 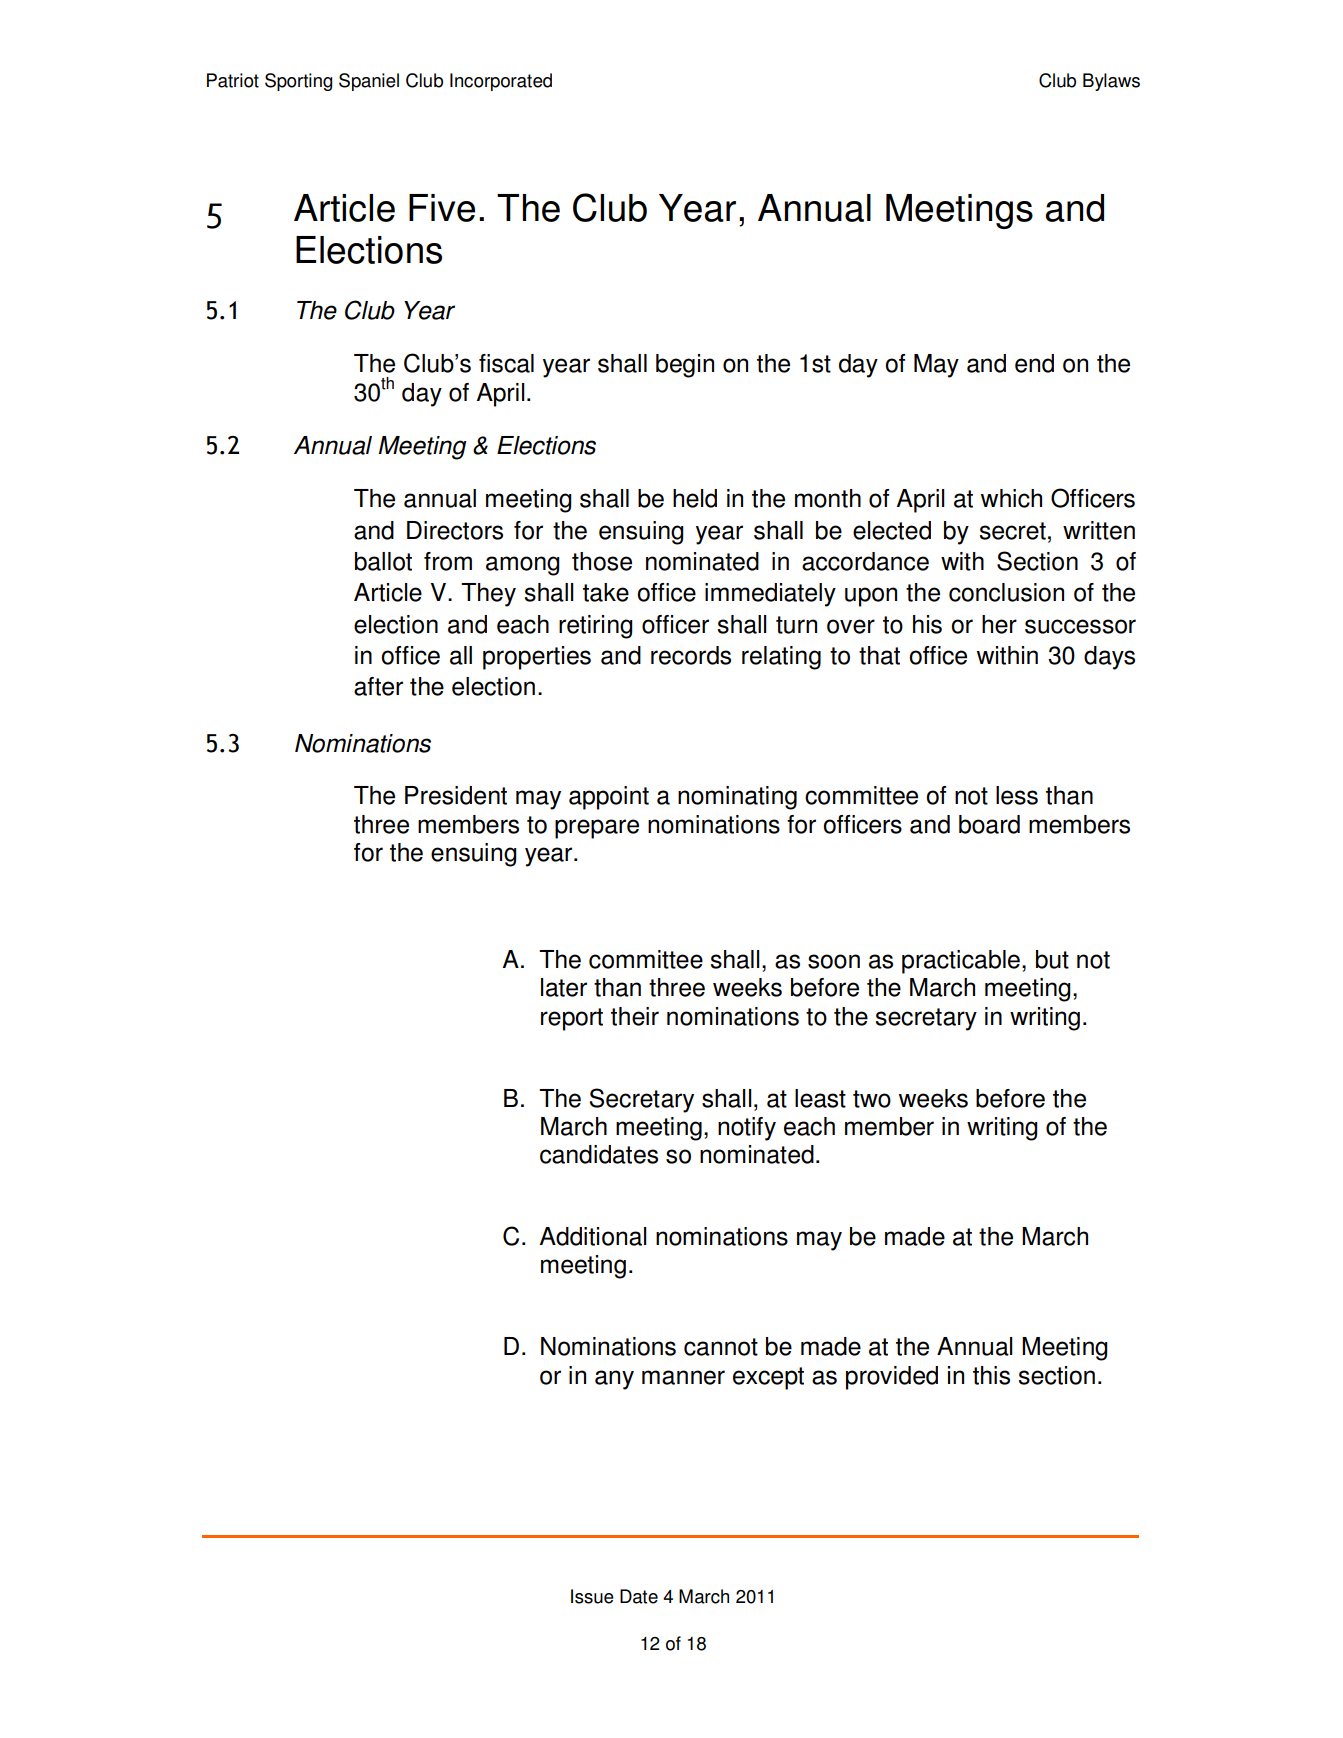 I want to click on this, so click(x=991, y=1375).
